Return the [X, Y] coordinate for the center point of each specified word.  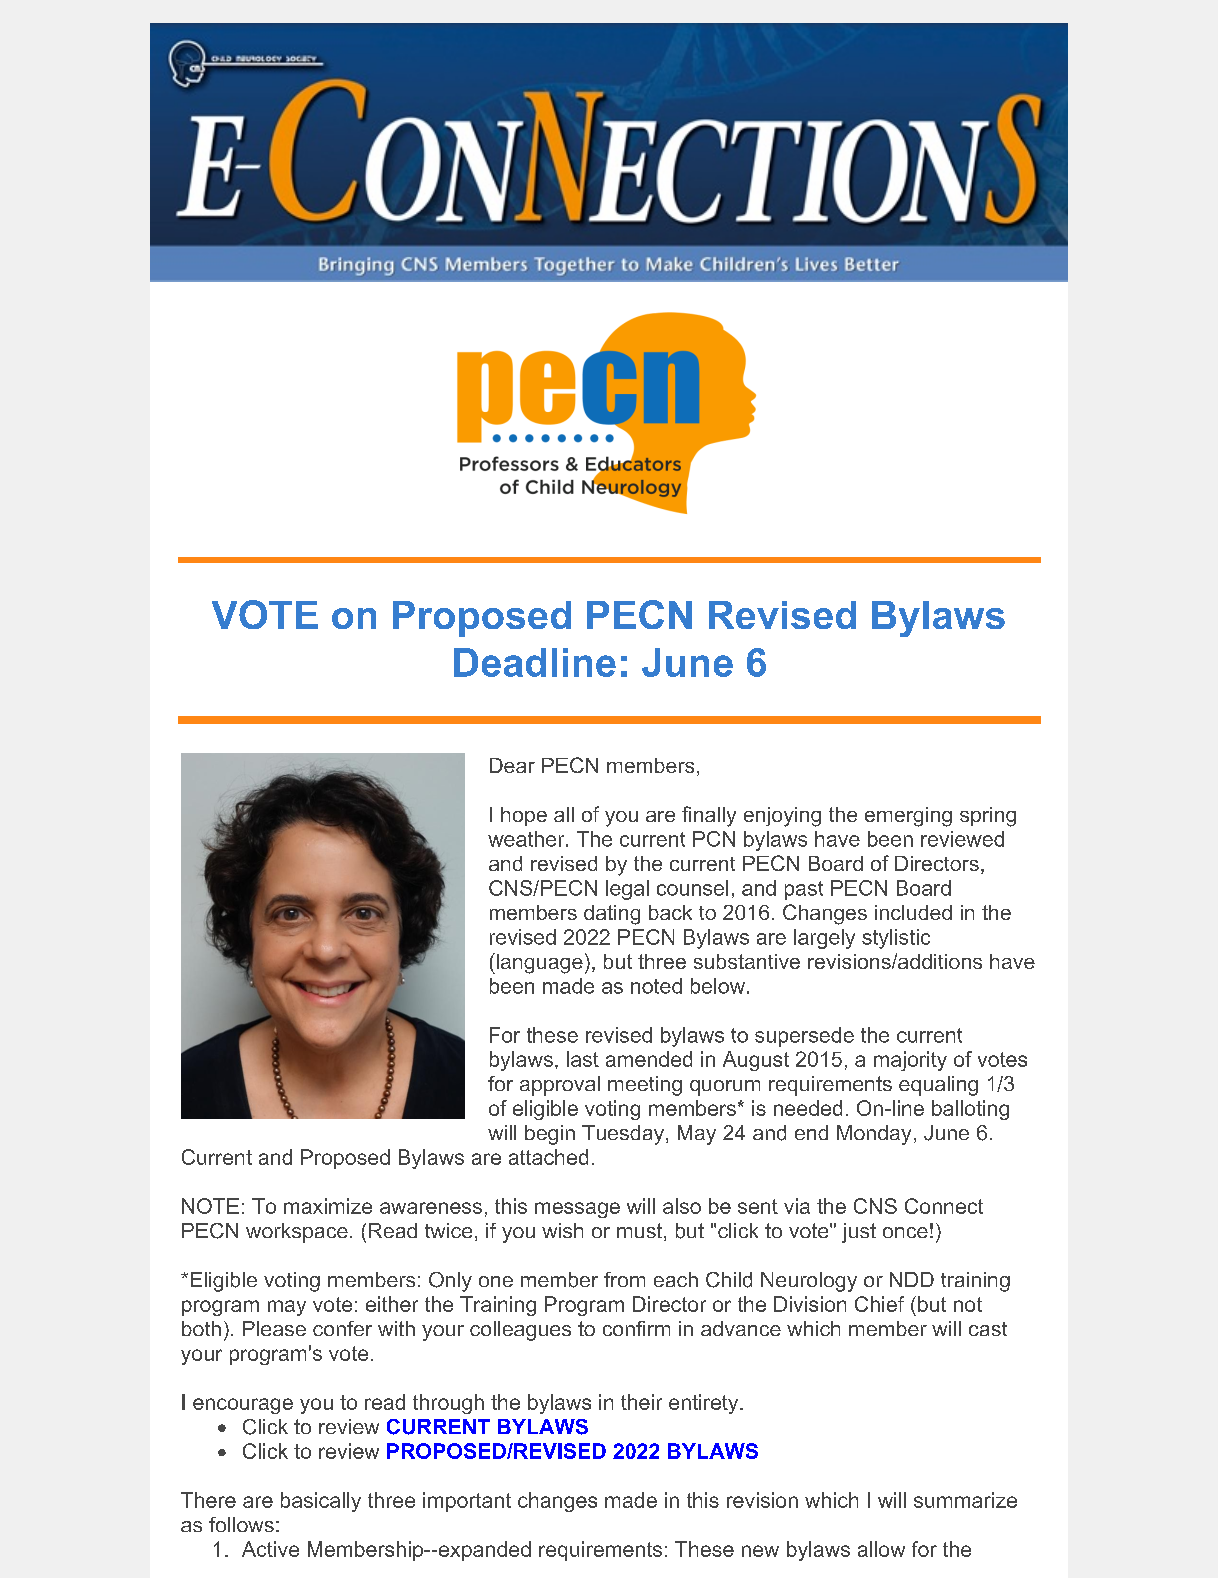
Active [270, 1549]
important [467, 1502]
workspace [297, 1233]
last [583, 1059]
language [538, 963]
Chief [879, 1304]
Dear [512, 765]
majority [910, 1061]
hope [524, 816]
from [624, 1279]
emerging [908, 817]
